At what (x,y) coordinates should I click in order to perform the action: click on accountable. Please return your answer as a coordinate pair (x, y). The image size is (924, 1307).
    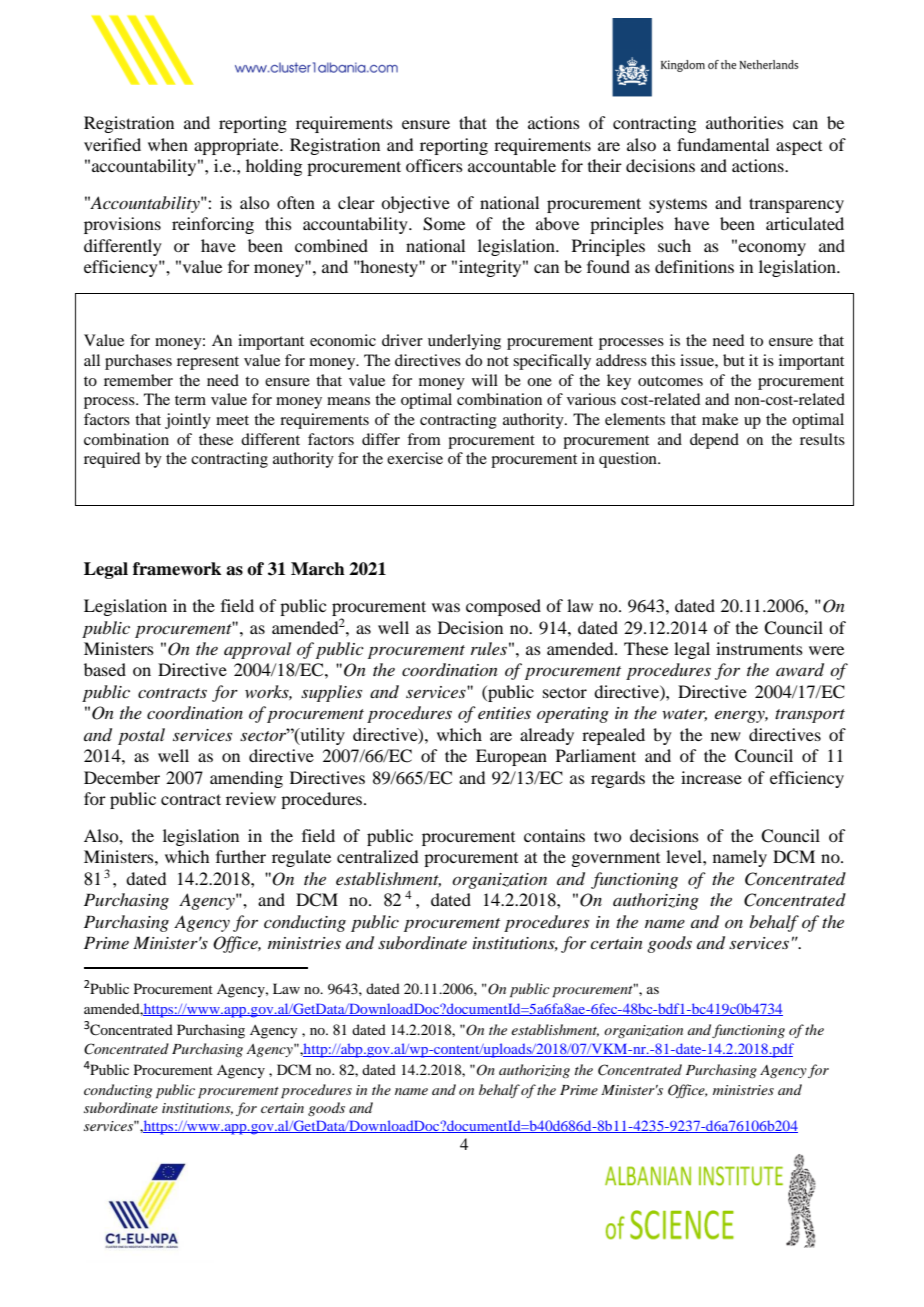
    Looking at the image, I should click on (512, 165).
